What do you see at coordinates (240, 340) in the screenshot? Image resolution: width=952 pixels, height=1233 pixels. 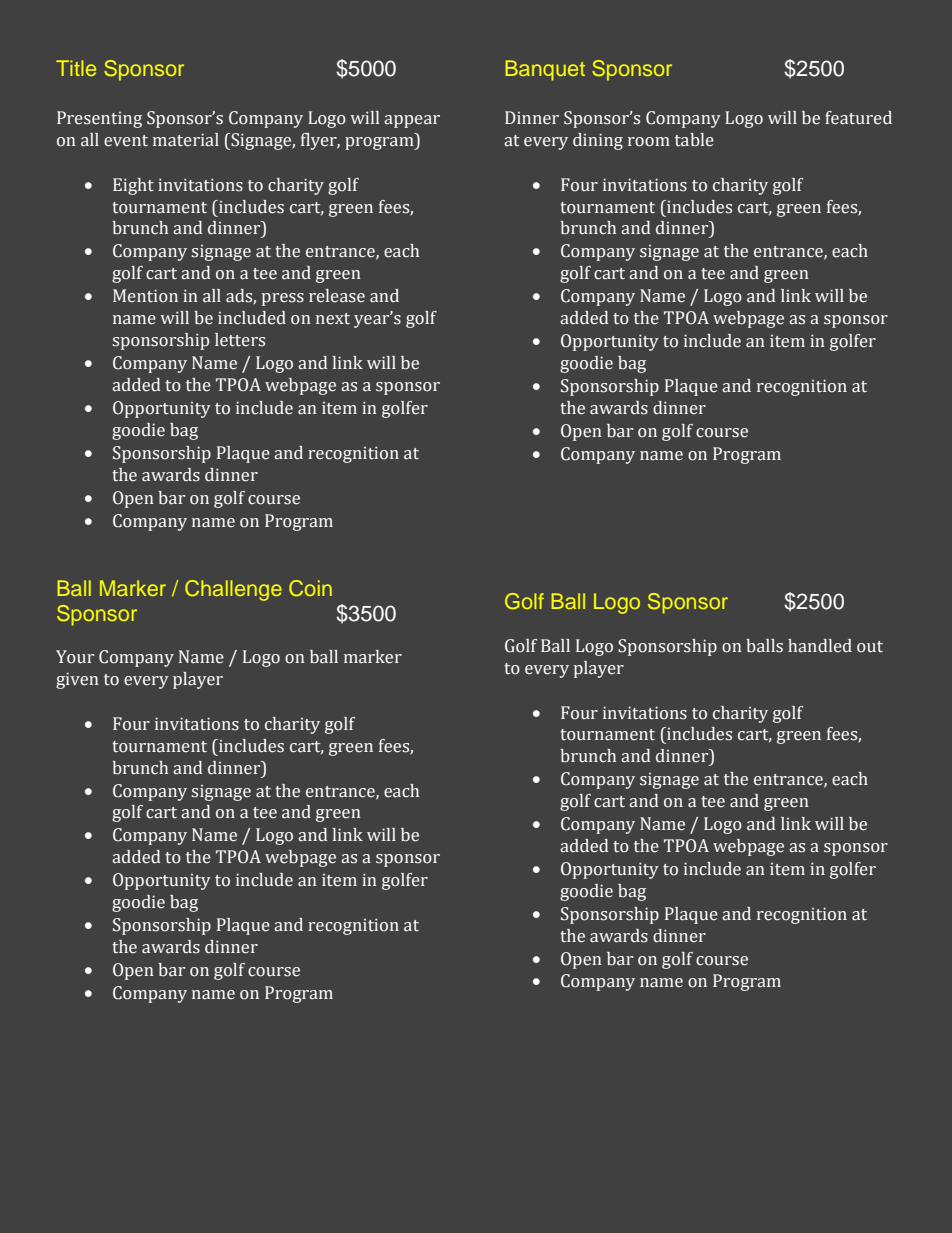 I see `letters` at bounding box center [240, 340].
